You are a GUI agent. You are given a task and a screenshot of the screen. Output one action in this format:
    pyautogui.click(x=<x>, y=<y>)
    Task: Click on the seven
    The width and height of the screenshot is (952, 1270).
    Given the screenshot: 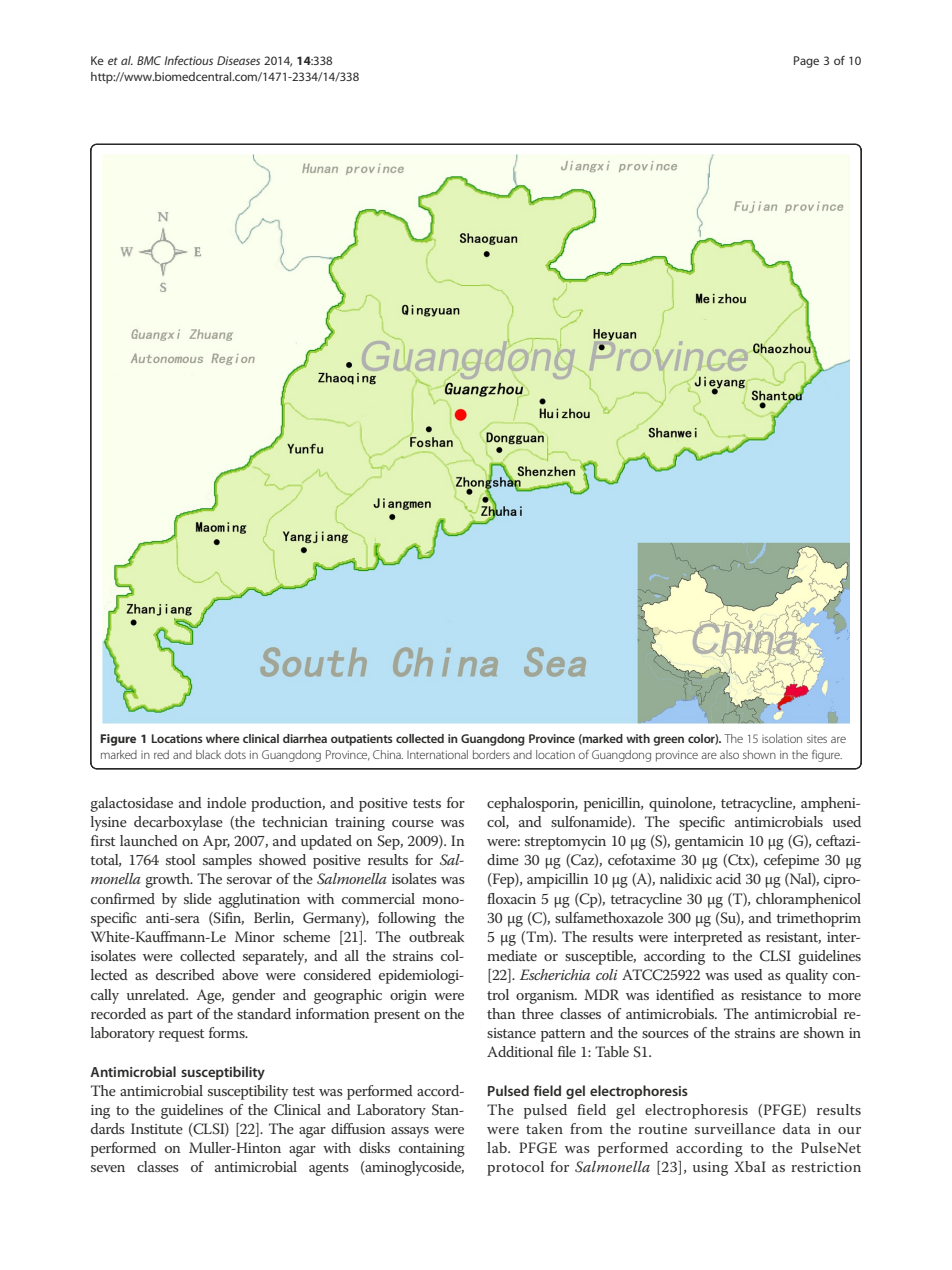 What is the action you would take?
    pyautogui.click(x=108, y=1168)
